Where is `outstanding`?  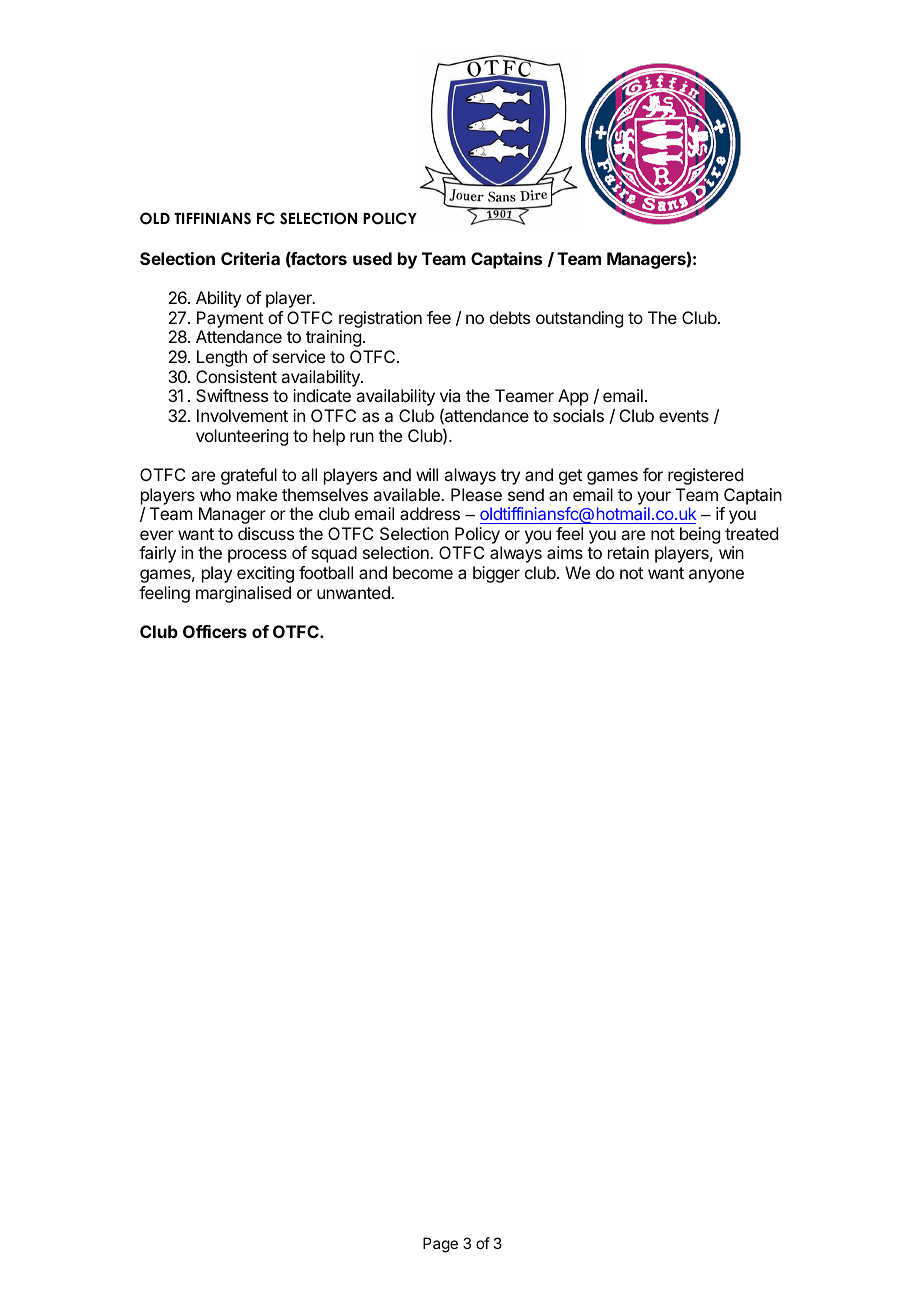 outstanding is located at coordinates (579, 319).
